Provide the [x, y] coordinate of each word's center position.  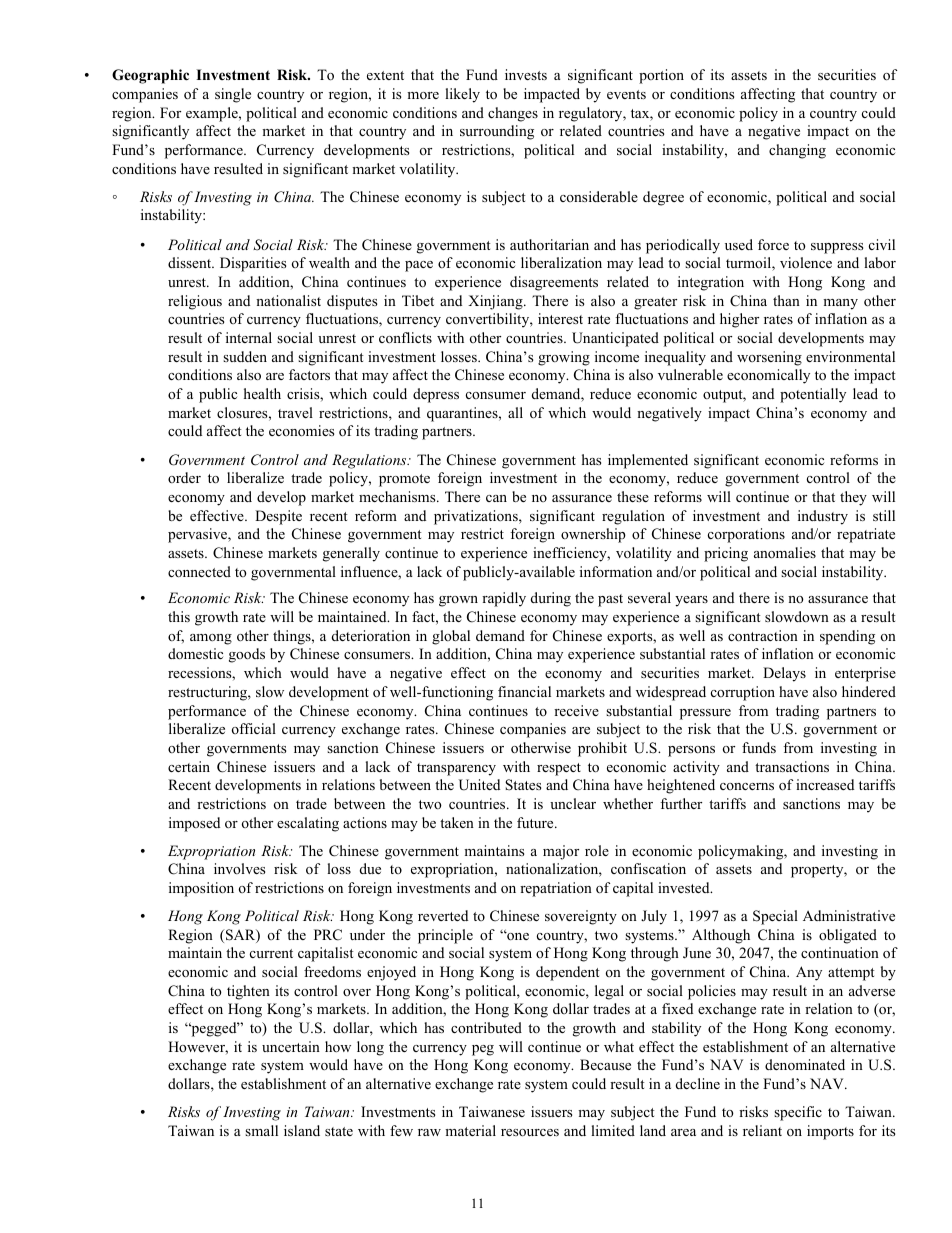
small [261, 1130]
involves [239, 868]
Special [775, 917]
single [233, 95]
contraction [763, 636]
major [561, 852]
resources [530, 1133]
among [211, 639]
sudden [245, 356]
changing [797, 151]
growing [564, 358]
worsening [769, 358]
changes [513, 114]
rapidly [504, 599]
